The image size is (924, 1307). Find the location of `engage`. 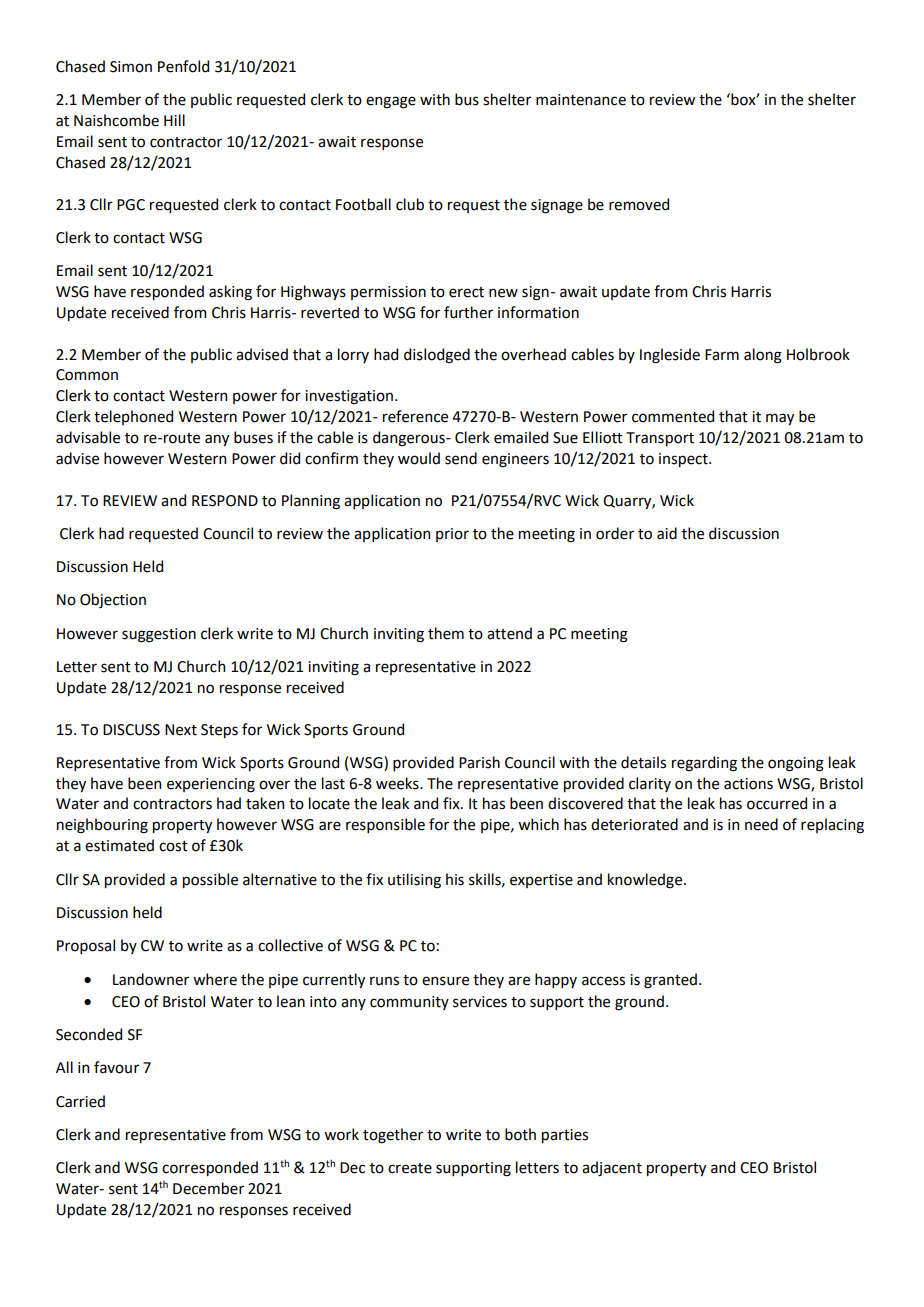

engage is located at coordinates (391, 102).
